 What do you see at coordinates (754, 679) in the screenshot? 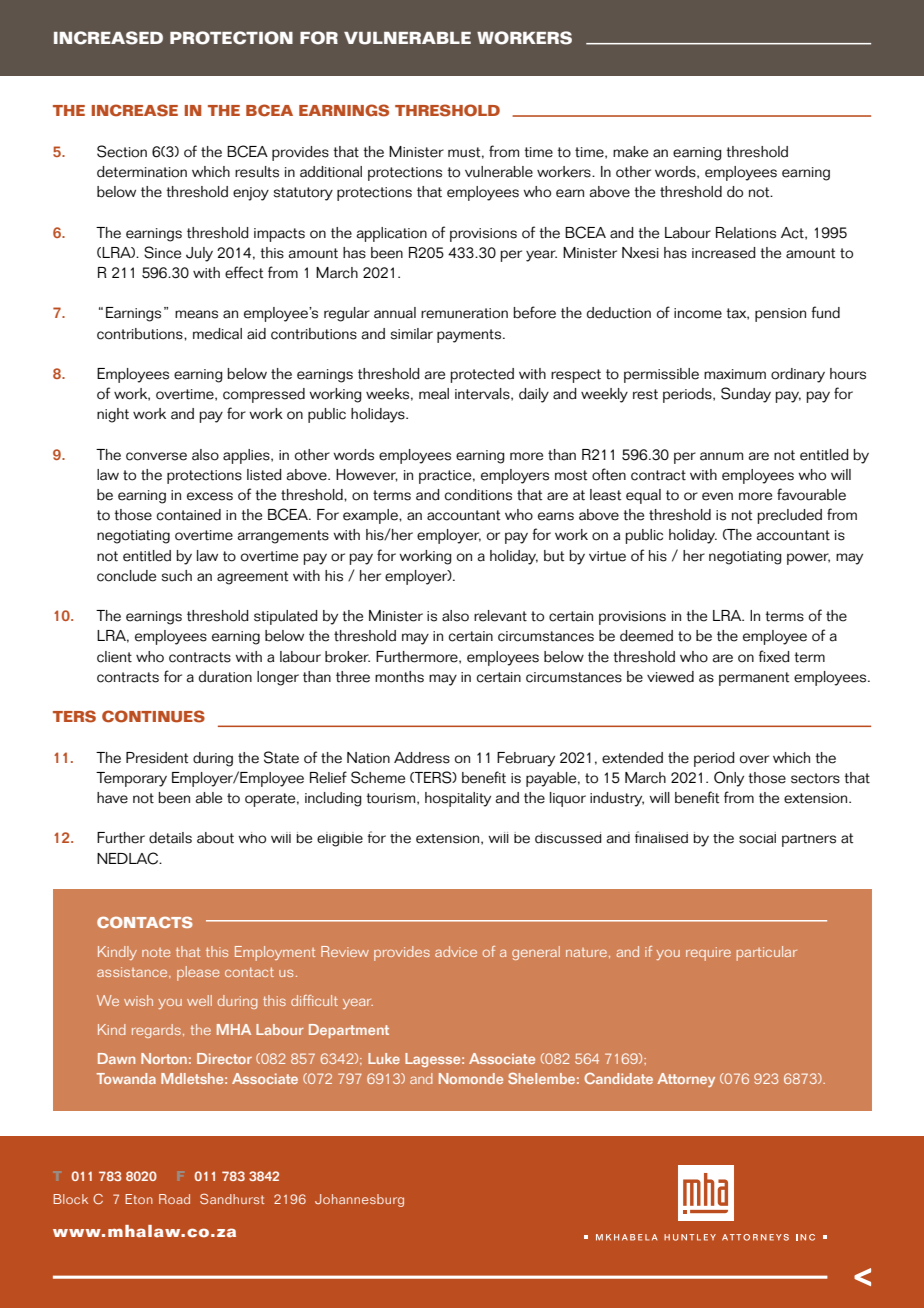
I see `permanent` at bounding box center [754, 679].
